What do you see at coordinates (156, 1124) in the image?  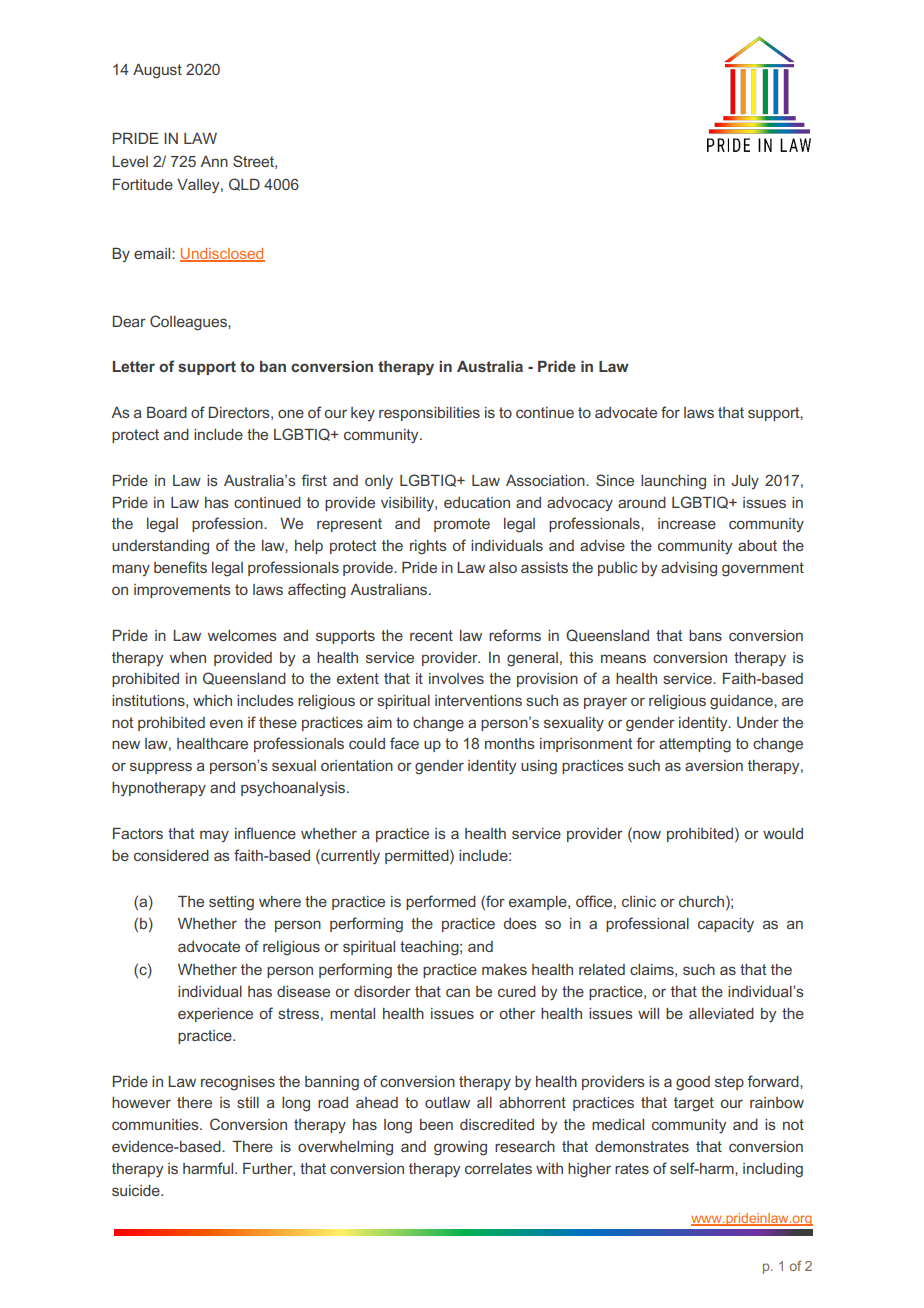 I see `communities` at bounding box center [156, 1124].
